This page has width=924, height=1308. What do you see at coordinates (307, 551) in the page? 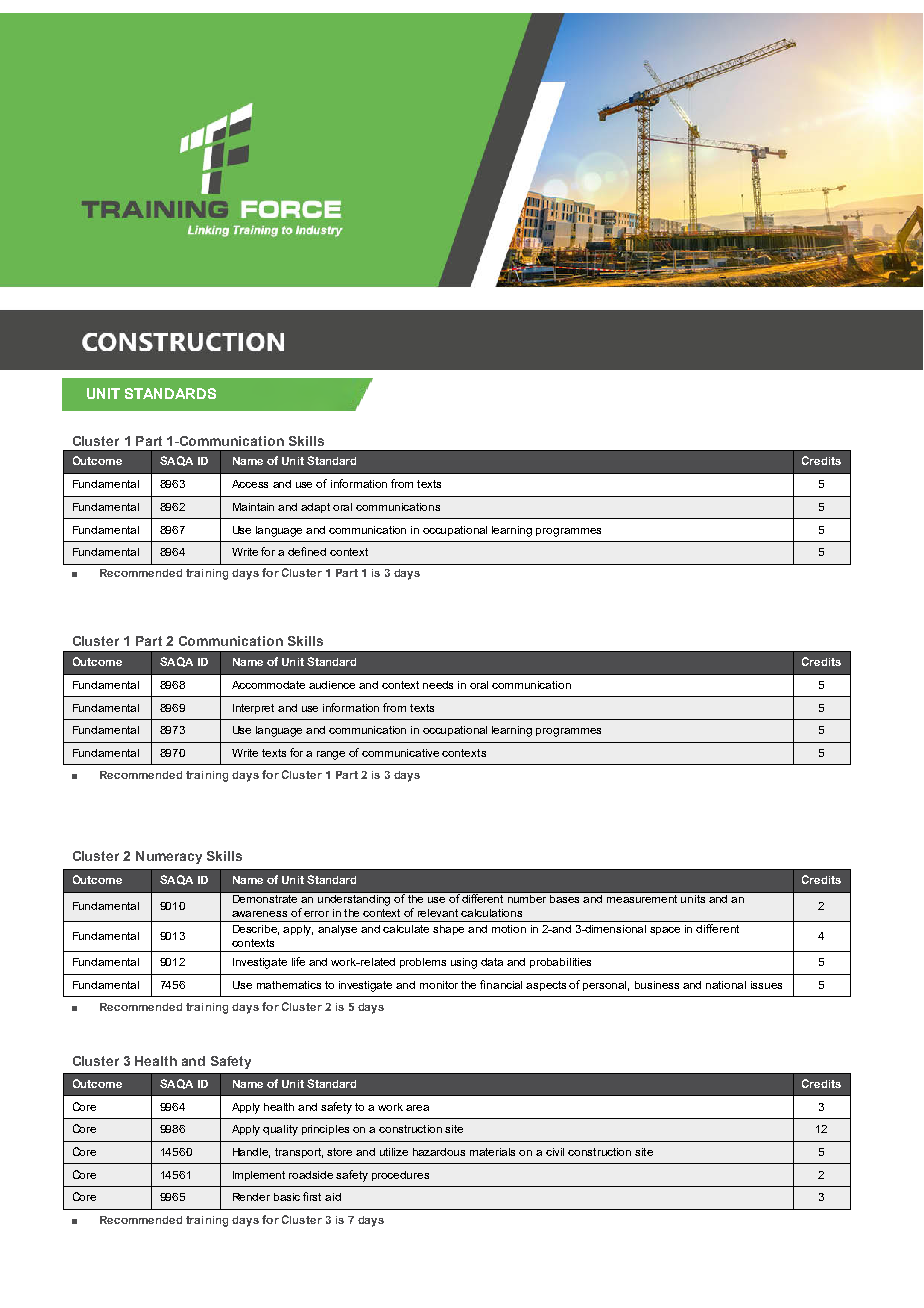
I see `defined` at bounding box center [307, 551].
